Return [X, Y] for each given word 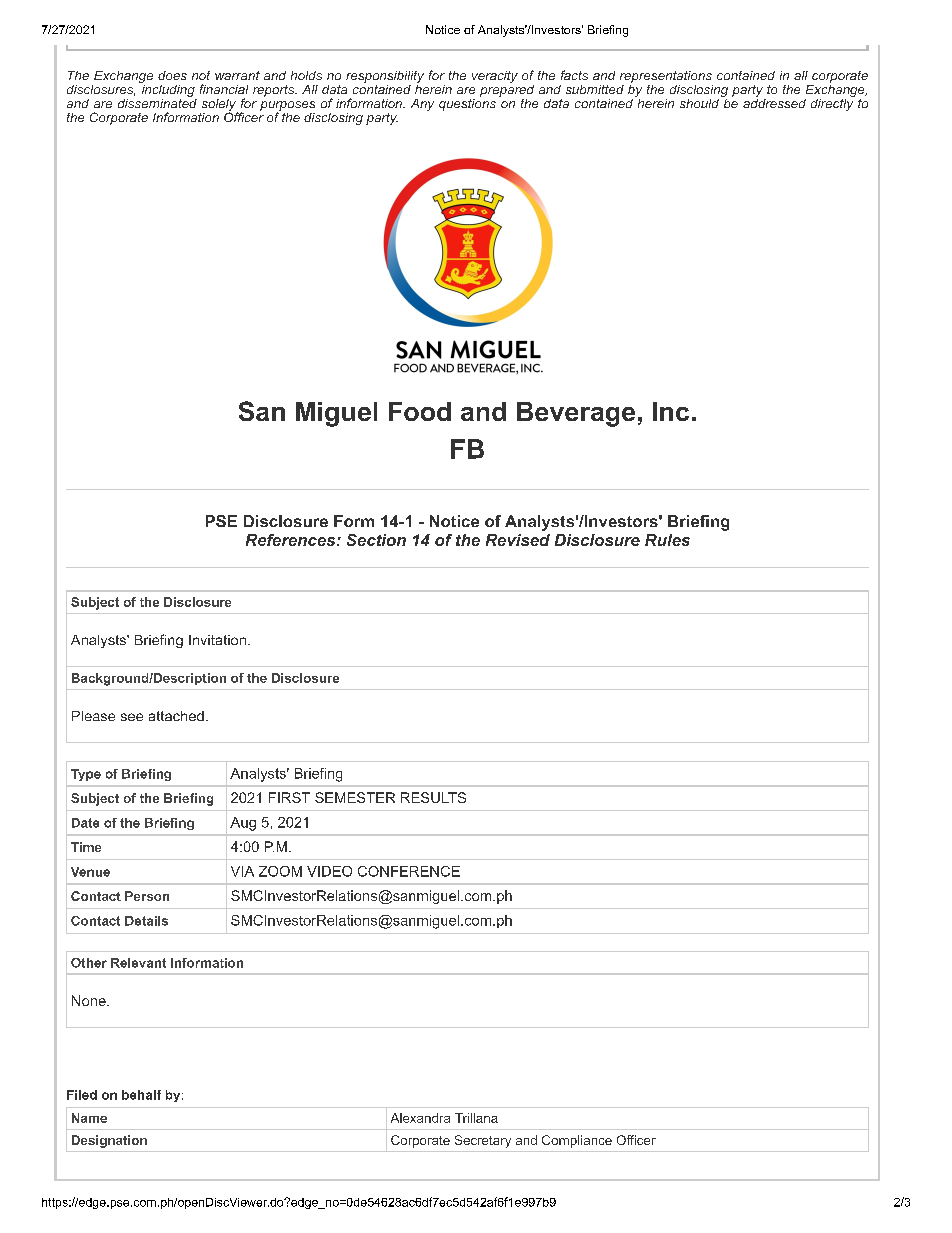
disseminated [157, 102]
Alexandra [420, 1118]
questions [467, 103]
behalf [141, 1095]
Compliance [577, 1141]
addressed [774, 102]
